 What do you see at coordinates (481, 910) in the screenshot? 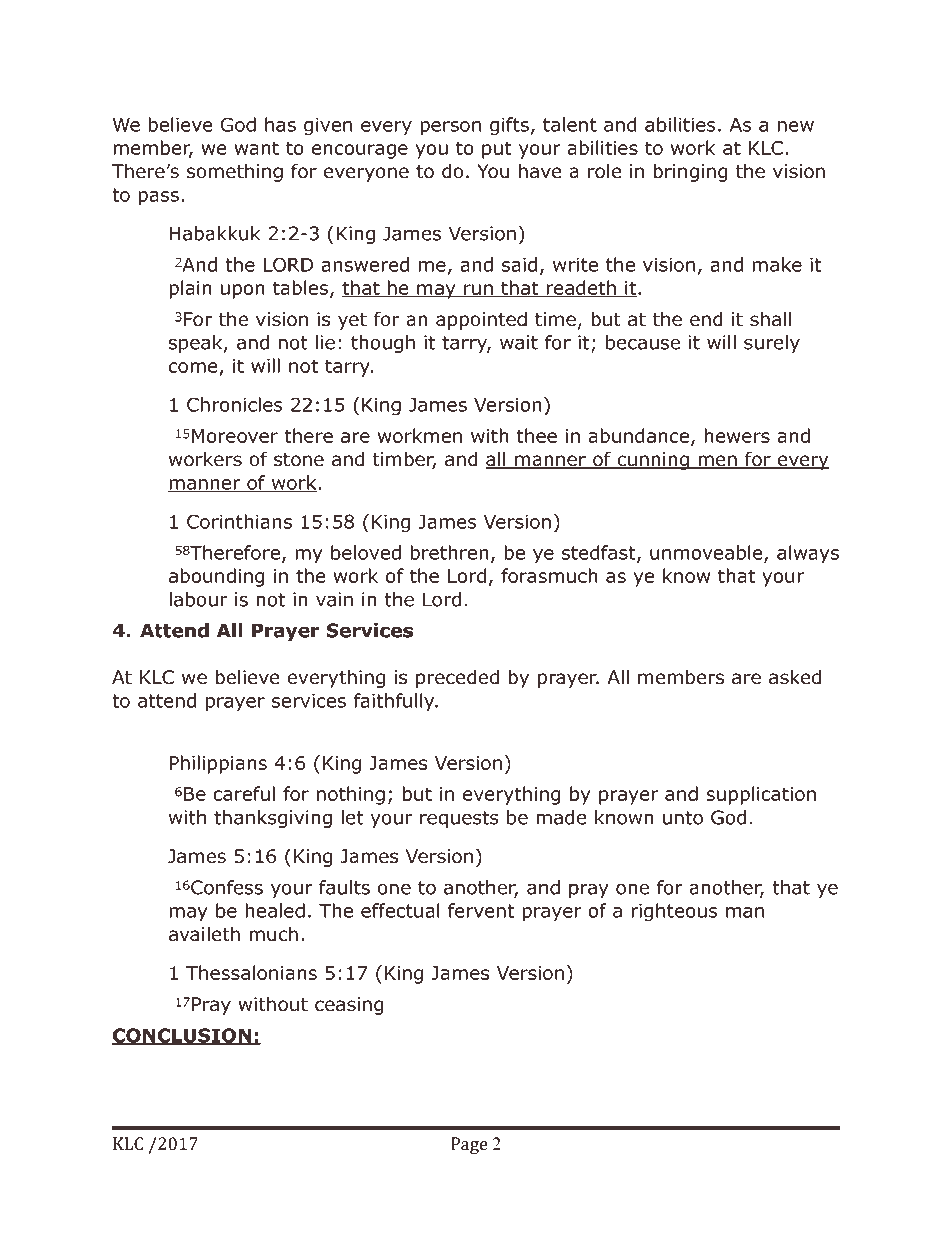
I see `fervent` at bounding box center [481, 910].
